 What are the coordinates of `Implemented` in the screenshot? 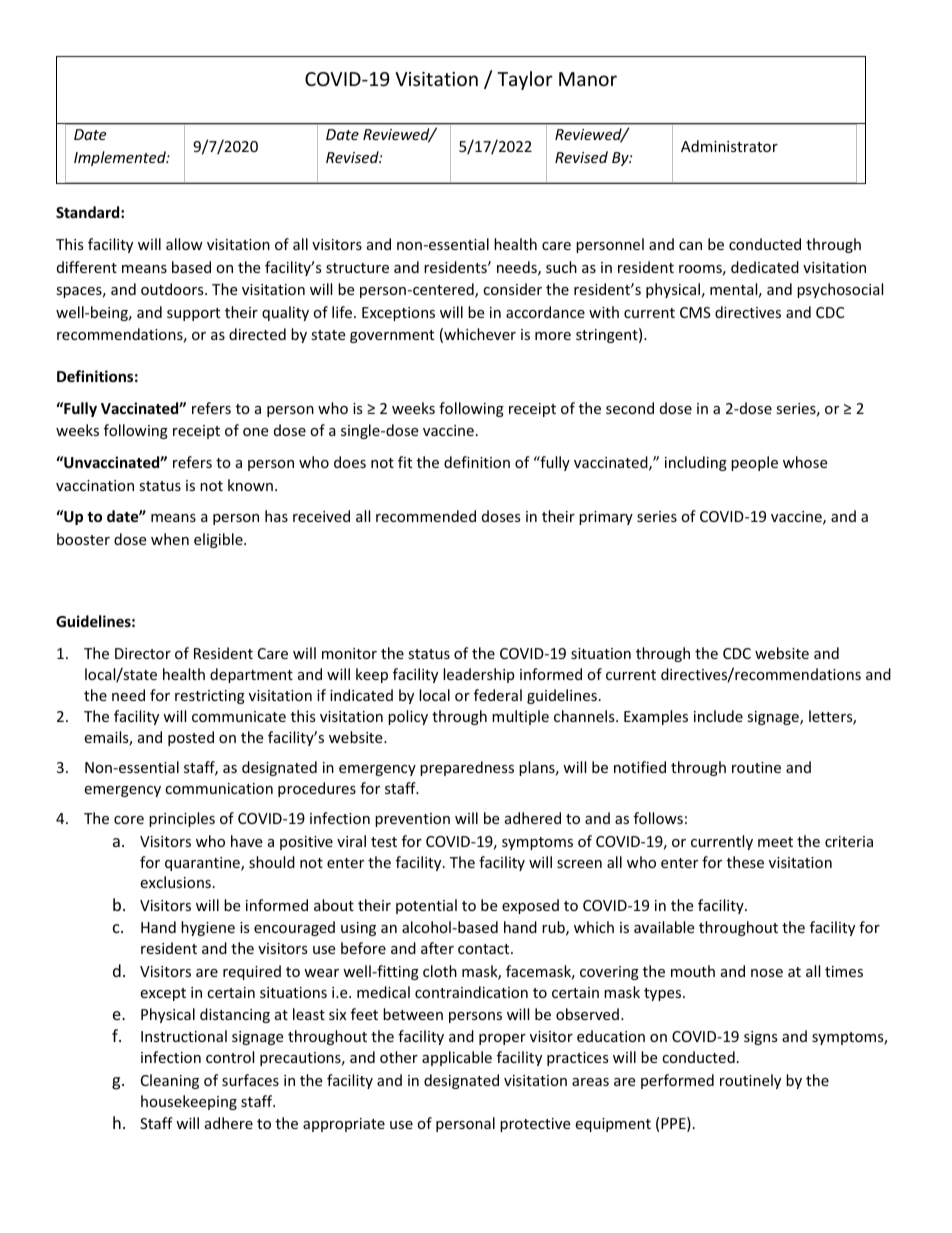 It's located at (121, 158).
